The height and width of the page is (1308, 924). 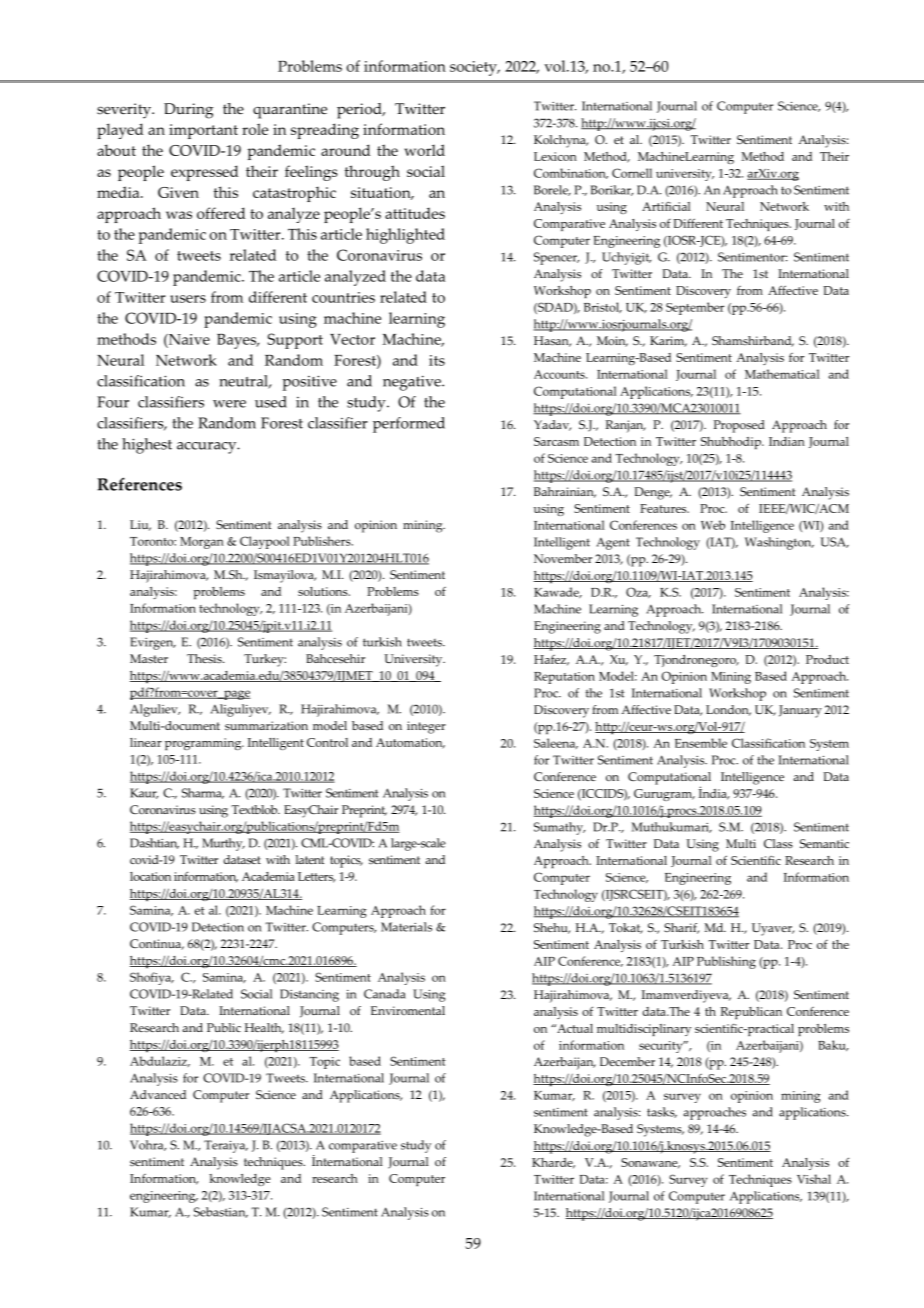 I want to click on Sharma, so click(x=203, y=793).
